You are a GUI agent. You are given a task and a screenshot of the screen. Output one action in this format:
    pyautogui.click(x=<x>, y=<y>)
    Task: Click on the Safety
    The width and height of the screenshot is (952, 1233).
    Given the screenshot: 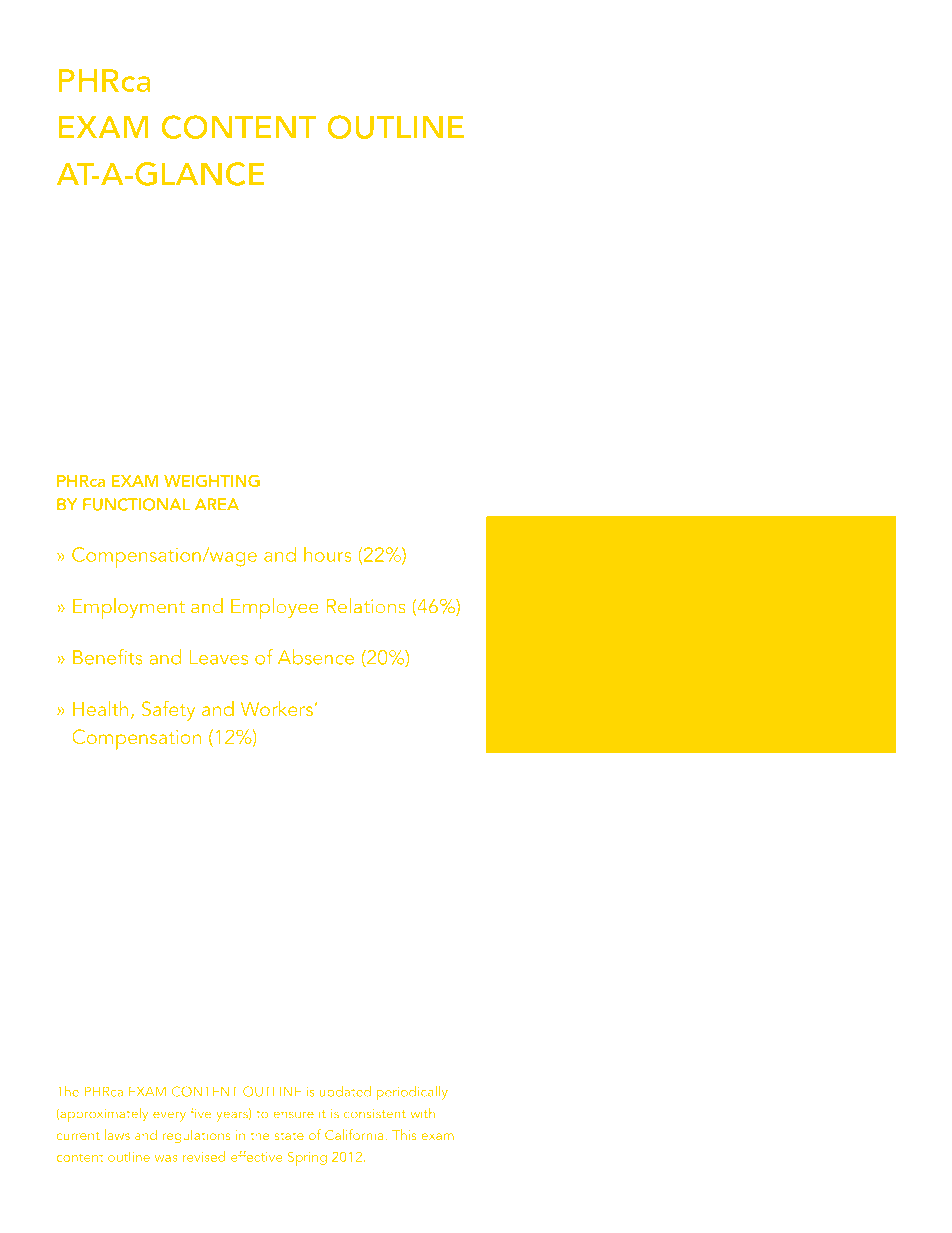 What is the action you would take?
    pyautogui.click(x=168, y=710)
